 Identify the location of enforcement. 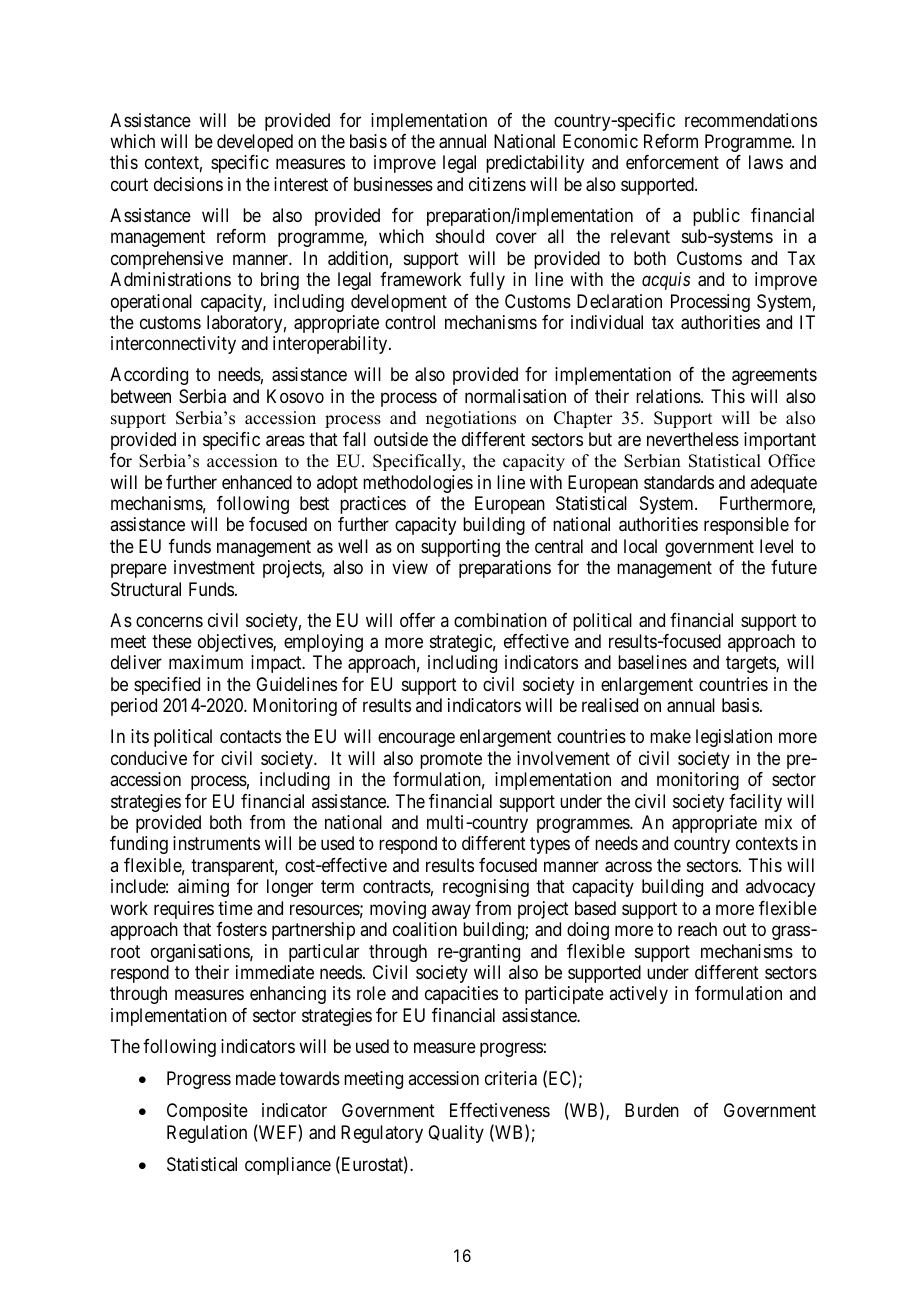
(672, 162).
